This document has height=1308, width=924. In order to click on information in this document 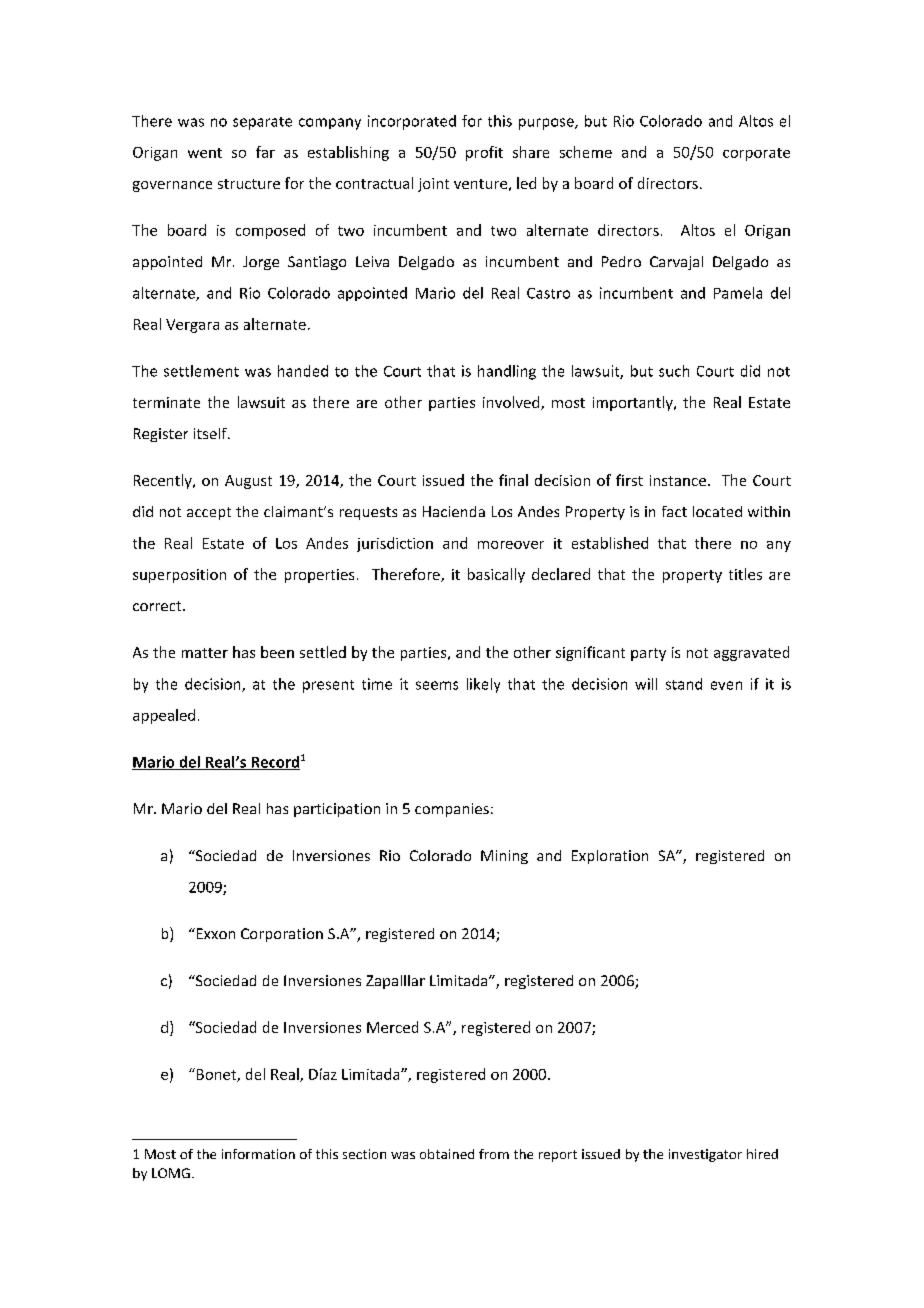, I will do `click(258, 1154)`.
